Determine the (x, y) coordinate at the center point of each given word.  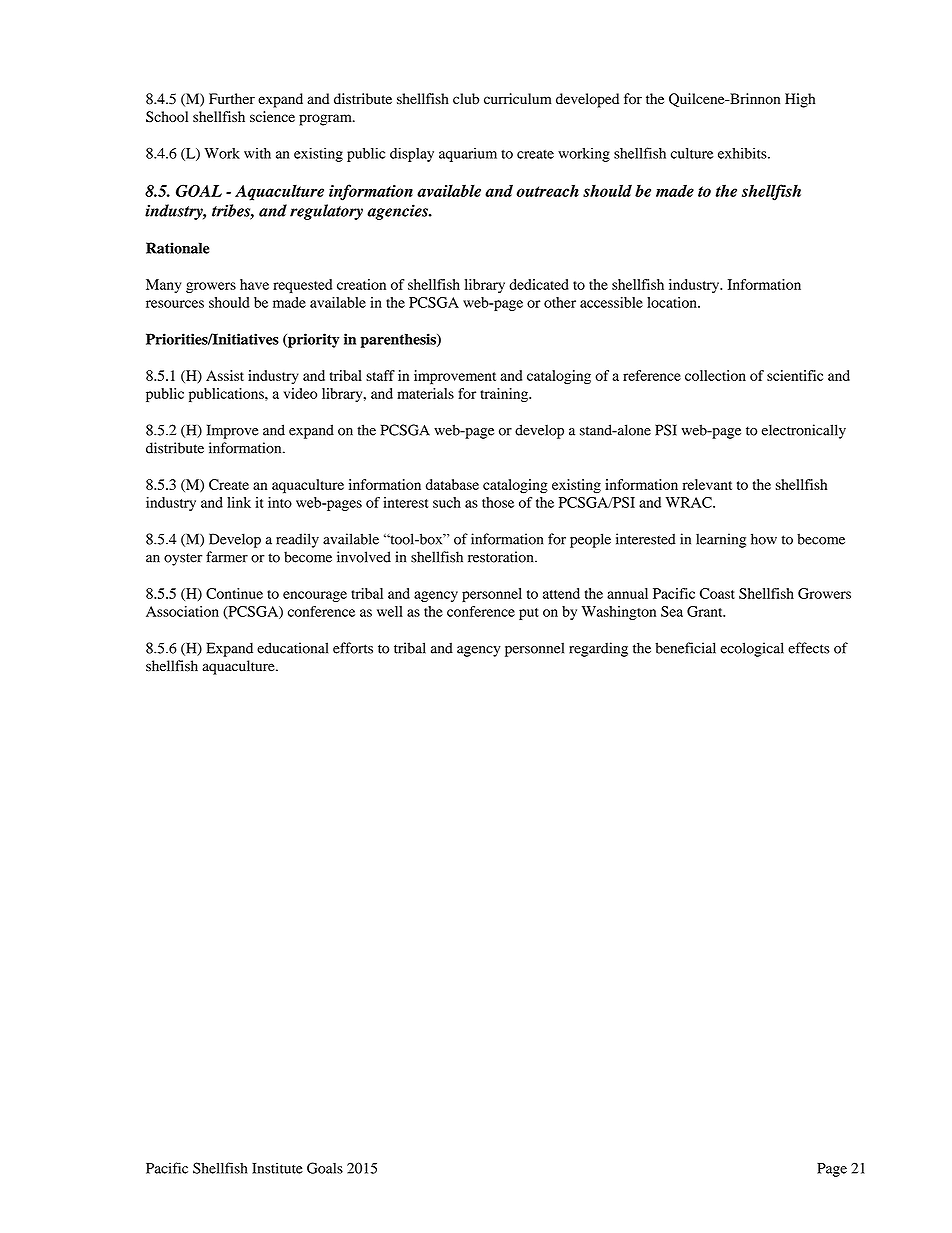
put (529, 614)
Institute (277, 1168)
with (257, 153)
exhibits (743, 153)
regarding (598, 649)
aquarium (468, 155)
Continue (234, 593)
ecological (752, 649)
